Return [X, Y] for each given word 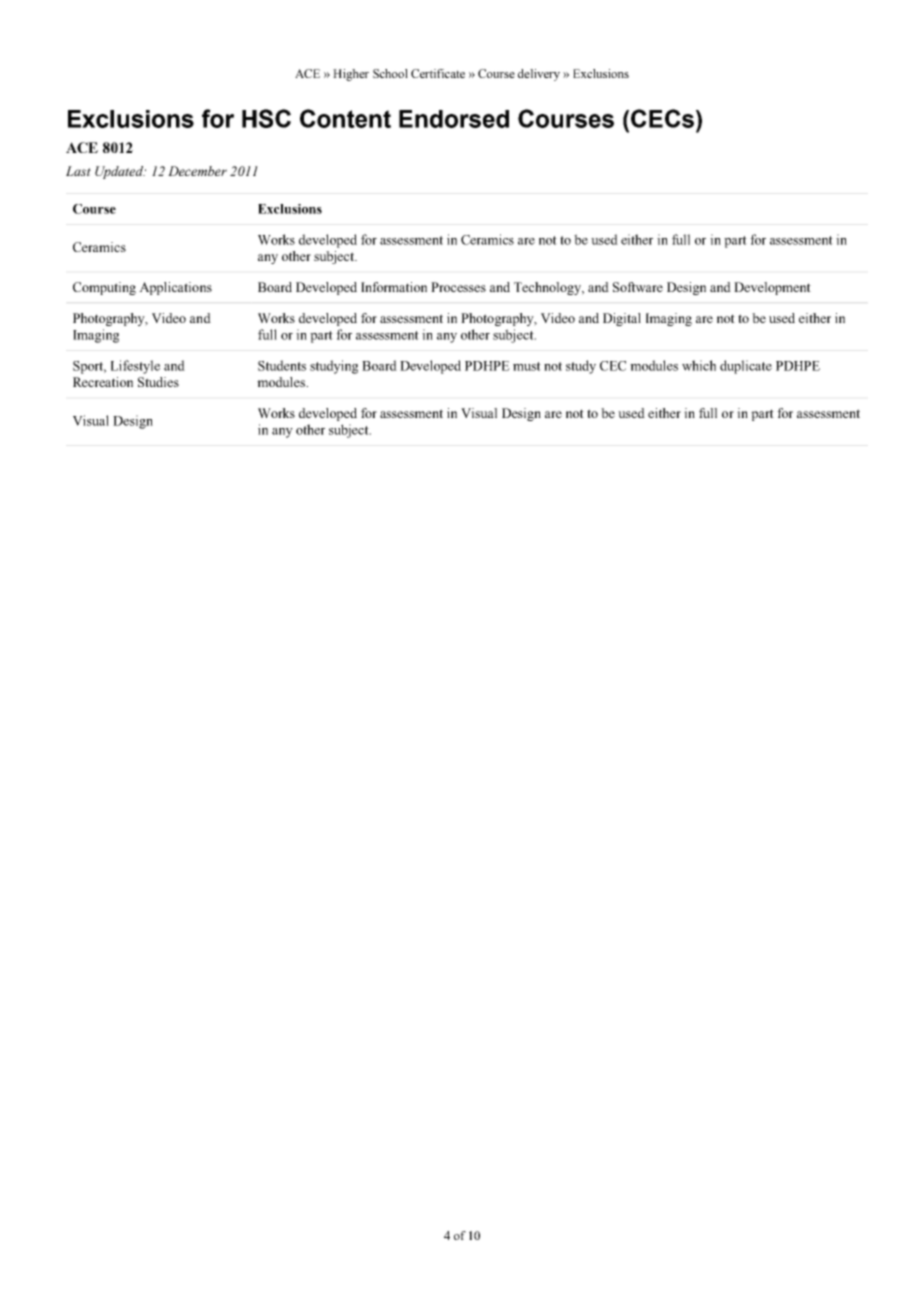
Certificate [438, 73]
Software [638, 287]
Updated [120, 172]
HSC [266, 118]
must [527, 366]
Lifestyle [135, 367]
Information [394, 287]
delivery [539, 75]
